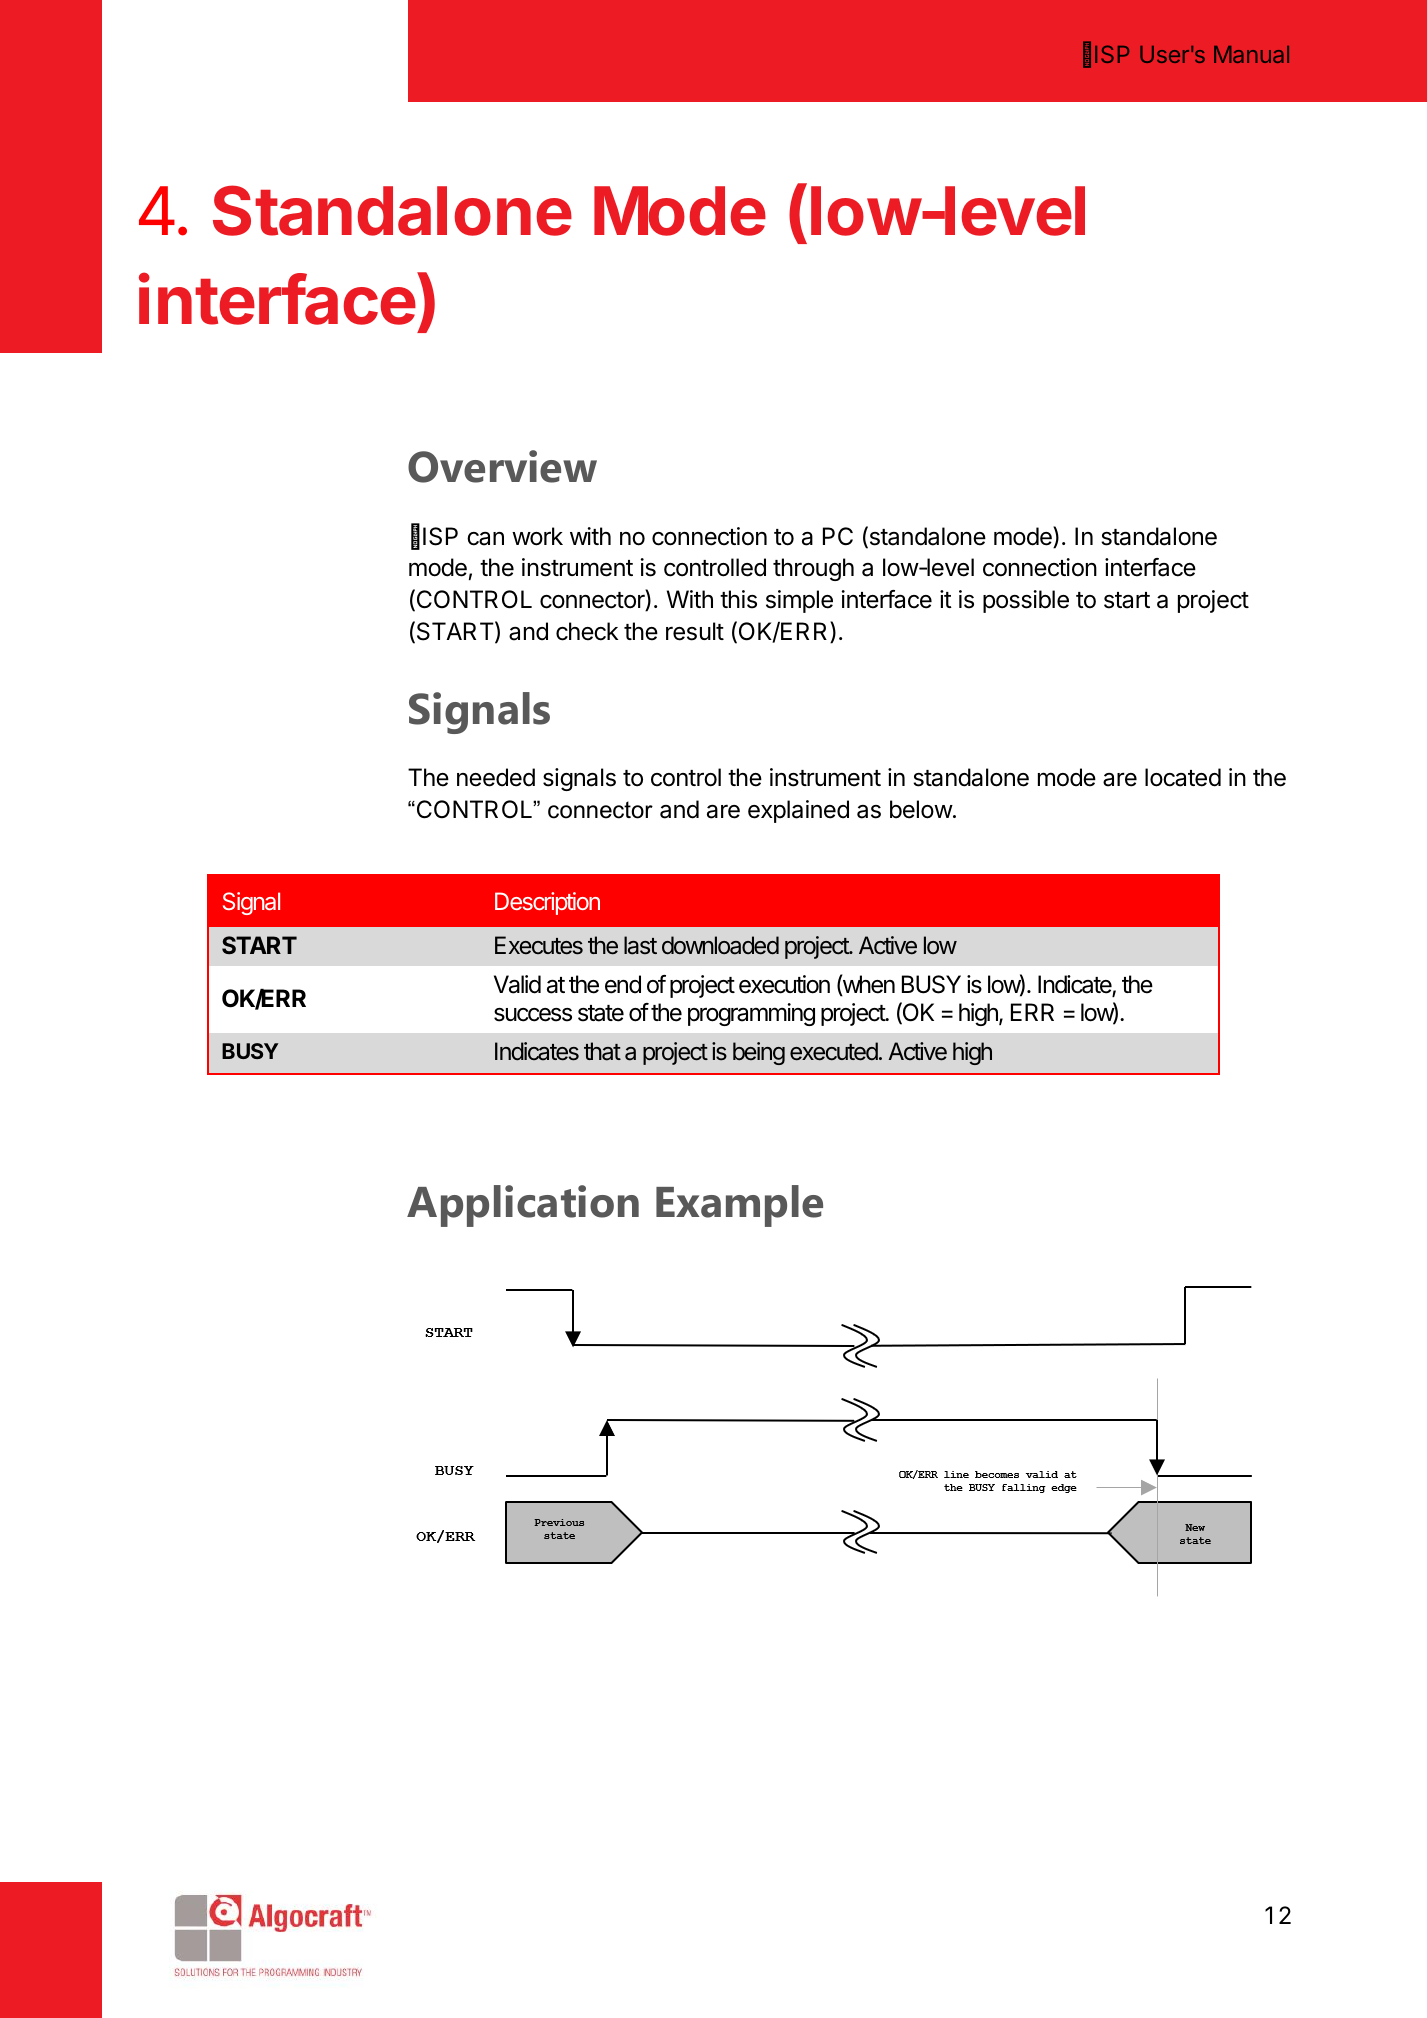  Describe the element at coordinates (1026, 601) in the screenshot. I see `possible` at that location.
